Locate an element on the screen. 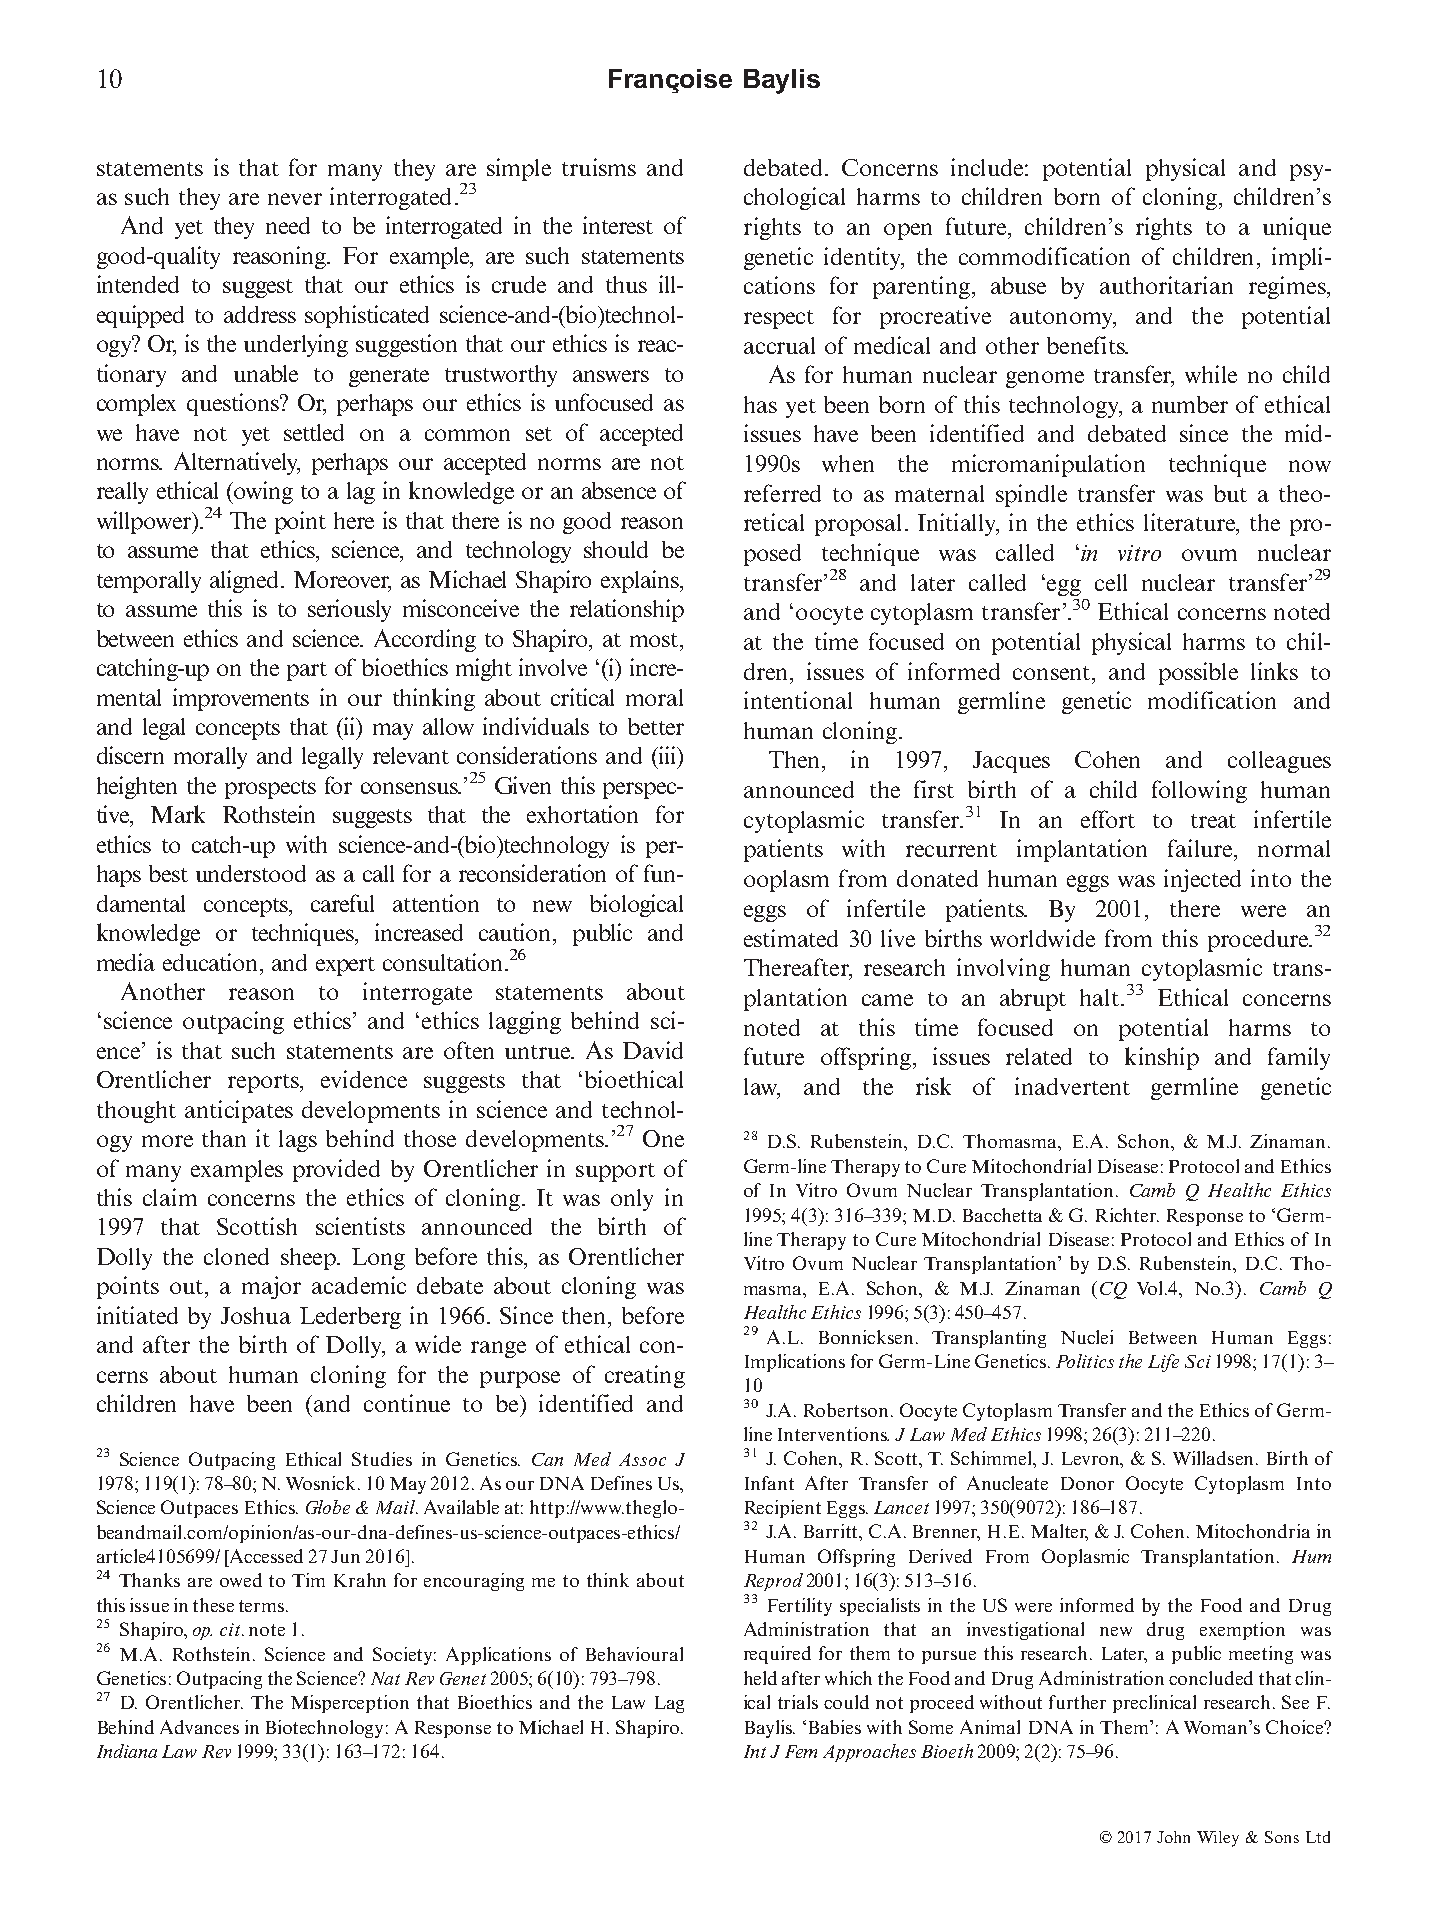 The height and width of the screenshot is (1911, 1454). only is located at coordinates (632, 1200).
